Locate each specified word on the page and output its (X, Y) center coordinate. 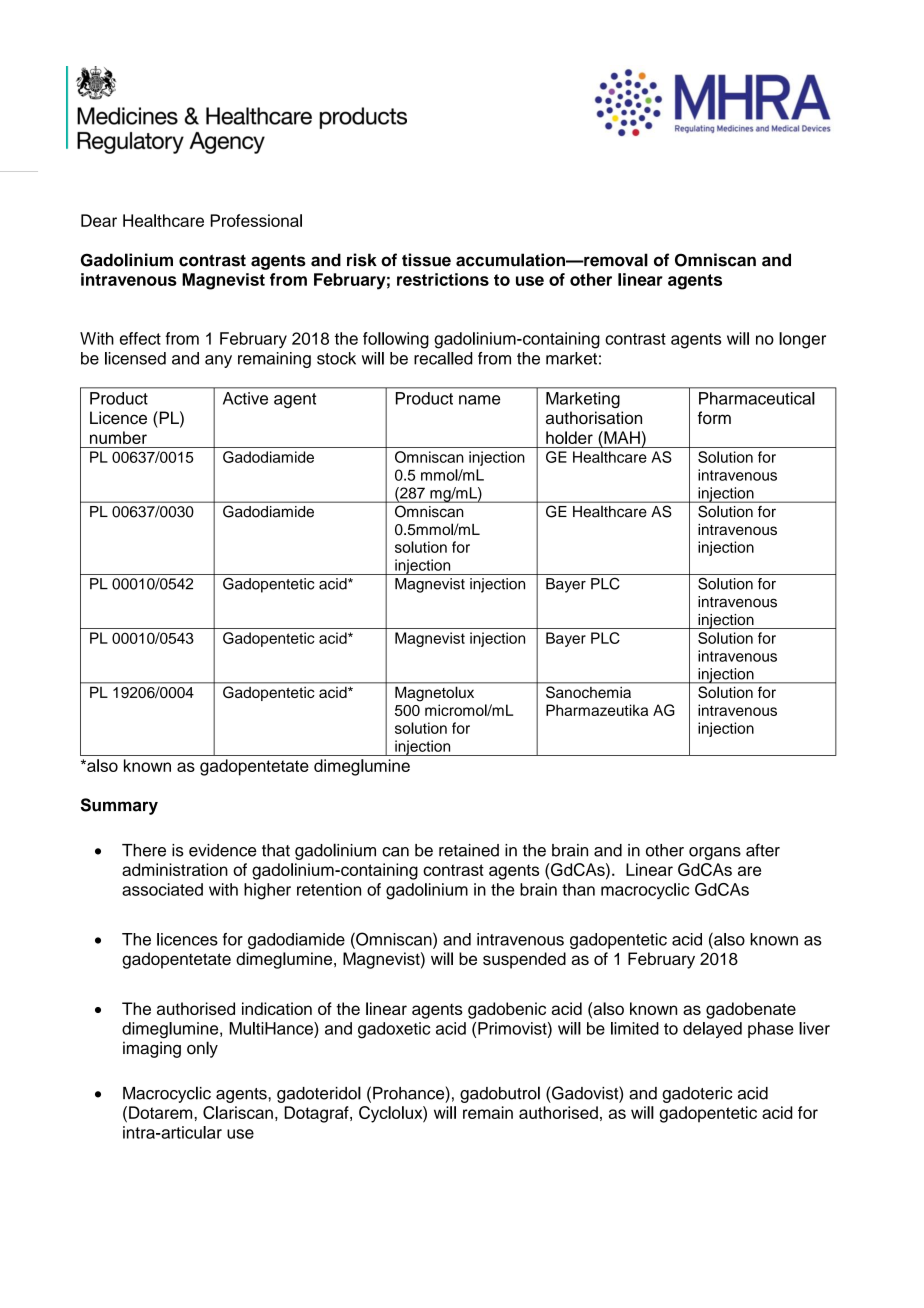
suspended (524, 960)
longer (802, 340)
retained (469, 850)
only (202, 1049)
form (714, 418)
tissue (426, 260)
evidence (223, 850)
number (118, 437)
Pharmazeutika (597, 710)
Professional (256, 220)
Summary (119, 806)
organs (715, 853)
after (763, 850)
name (479, 400)
